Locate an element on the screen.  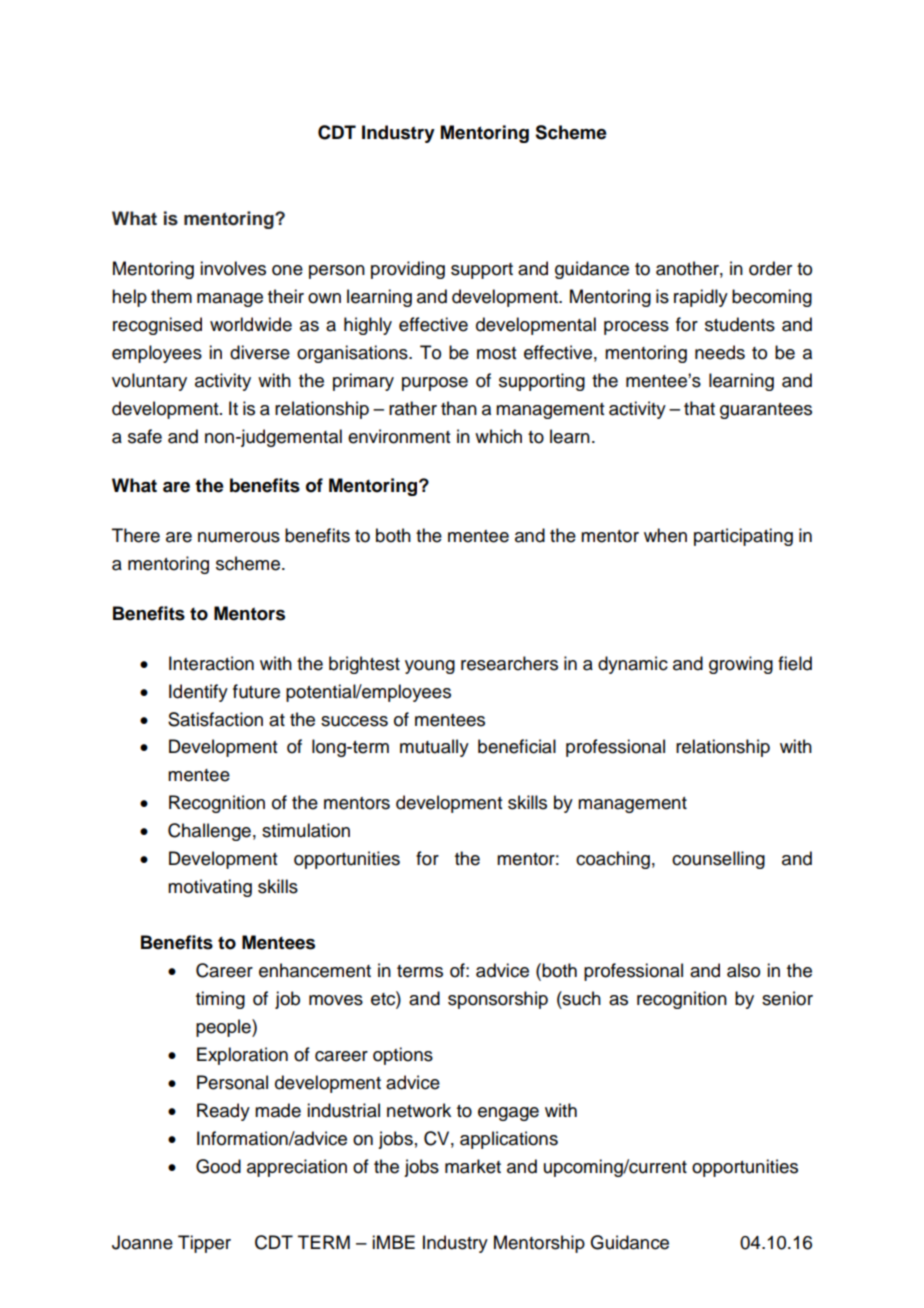
which is located at coordinates (498, 436).
